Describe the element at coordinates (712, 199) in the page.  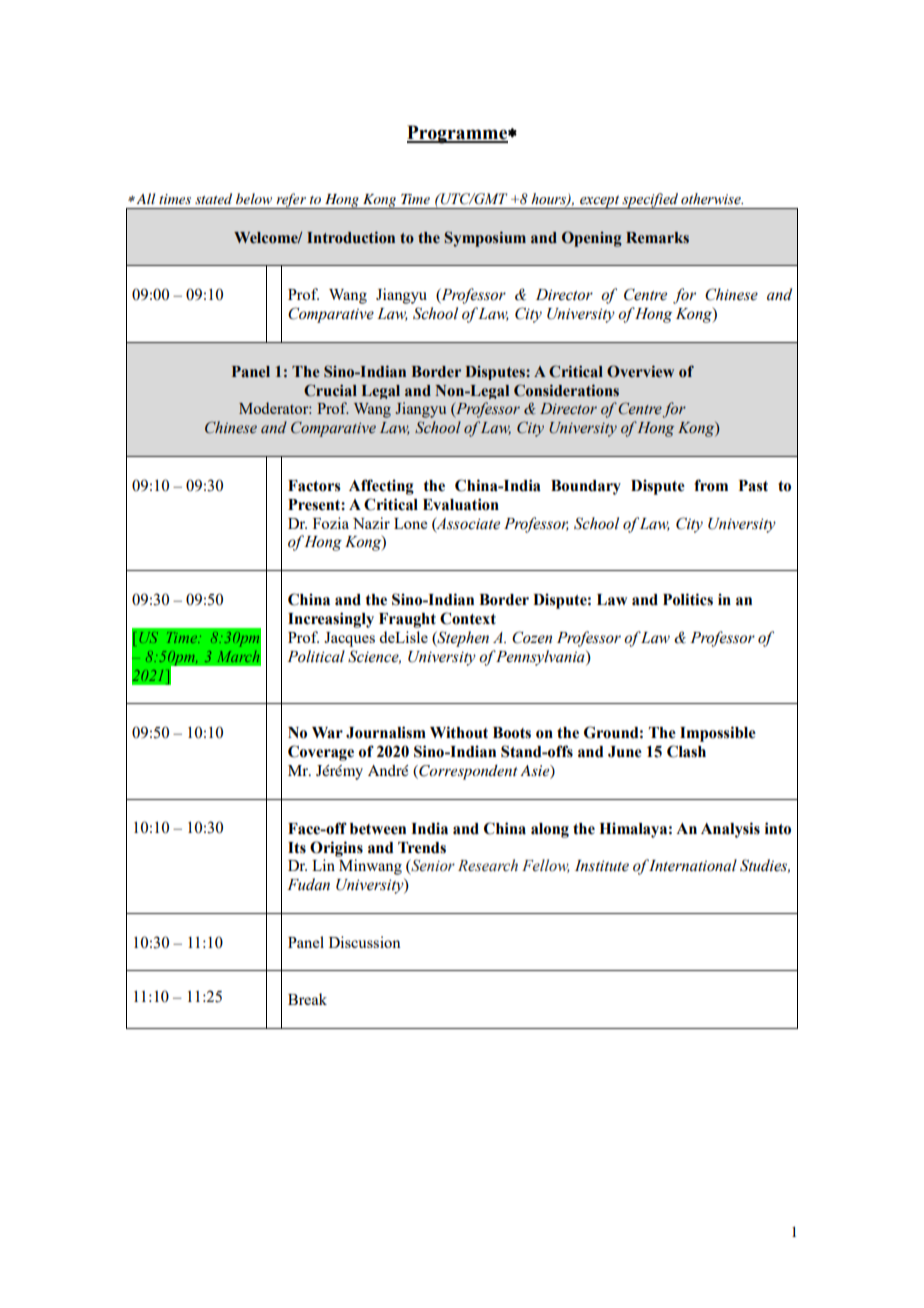
I see `otherwise` at that location.
